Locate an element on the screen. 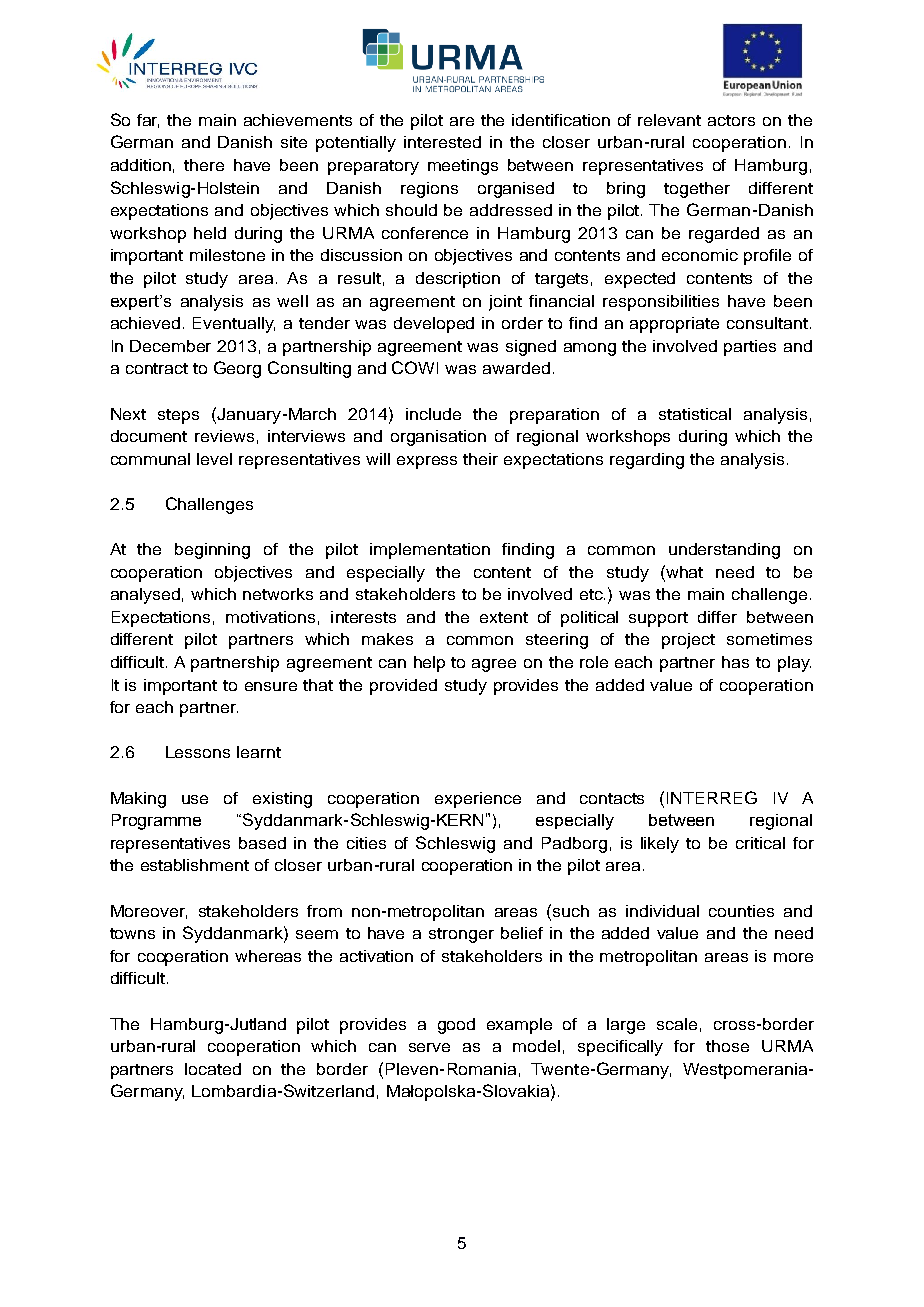 This screenshot has height=1307, width=924. actors is located at coordinates (731, 120).
